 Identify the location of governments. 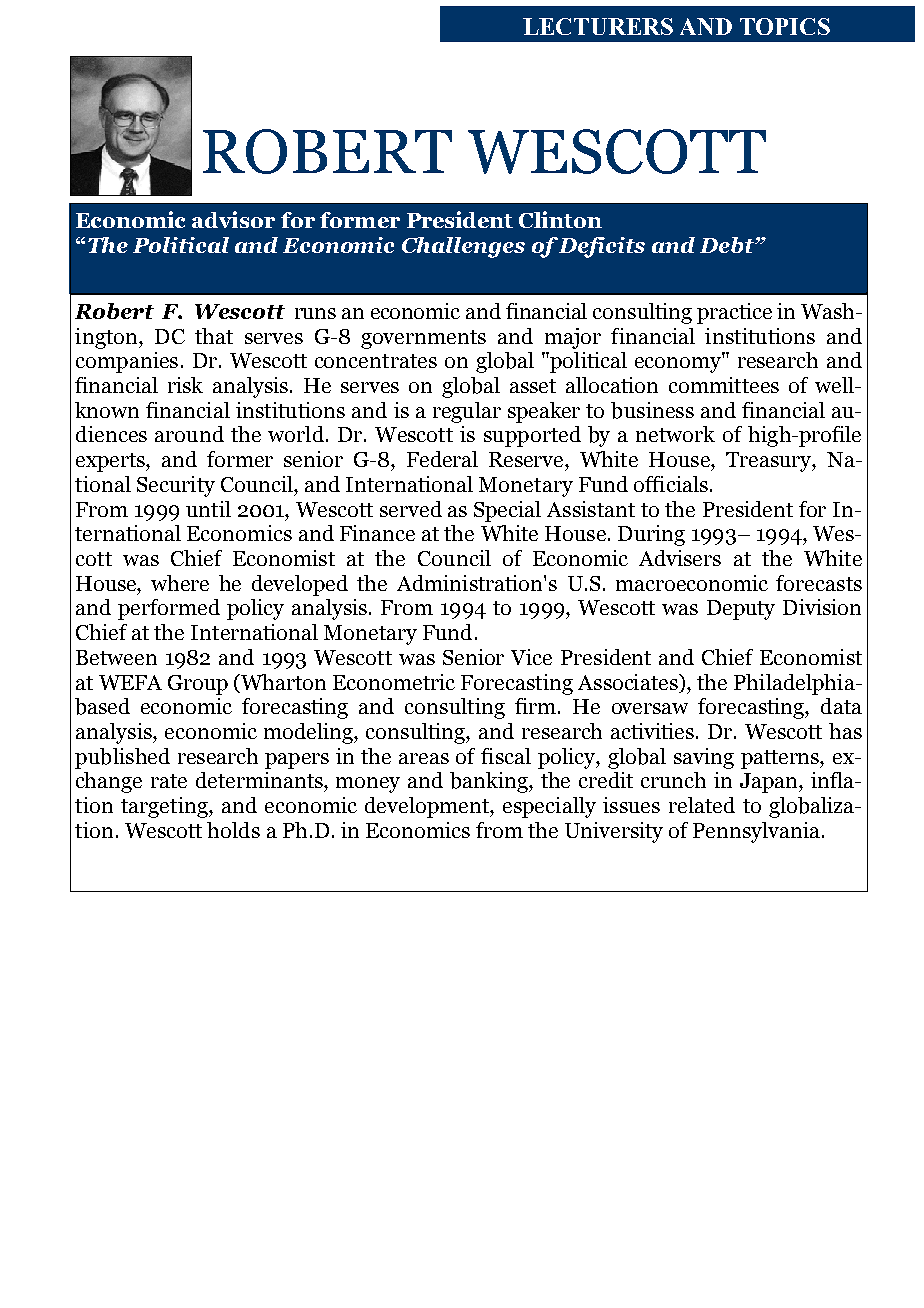
(423, 339).
